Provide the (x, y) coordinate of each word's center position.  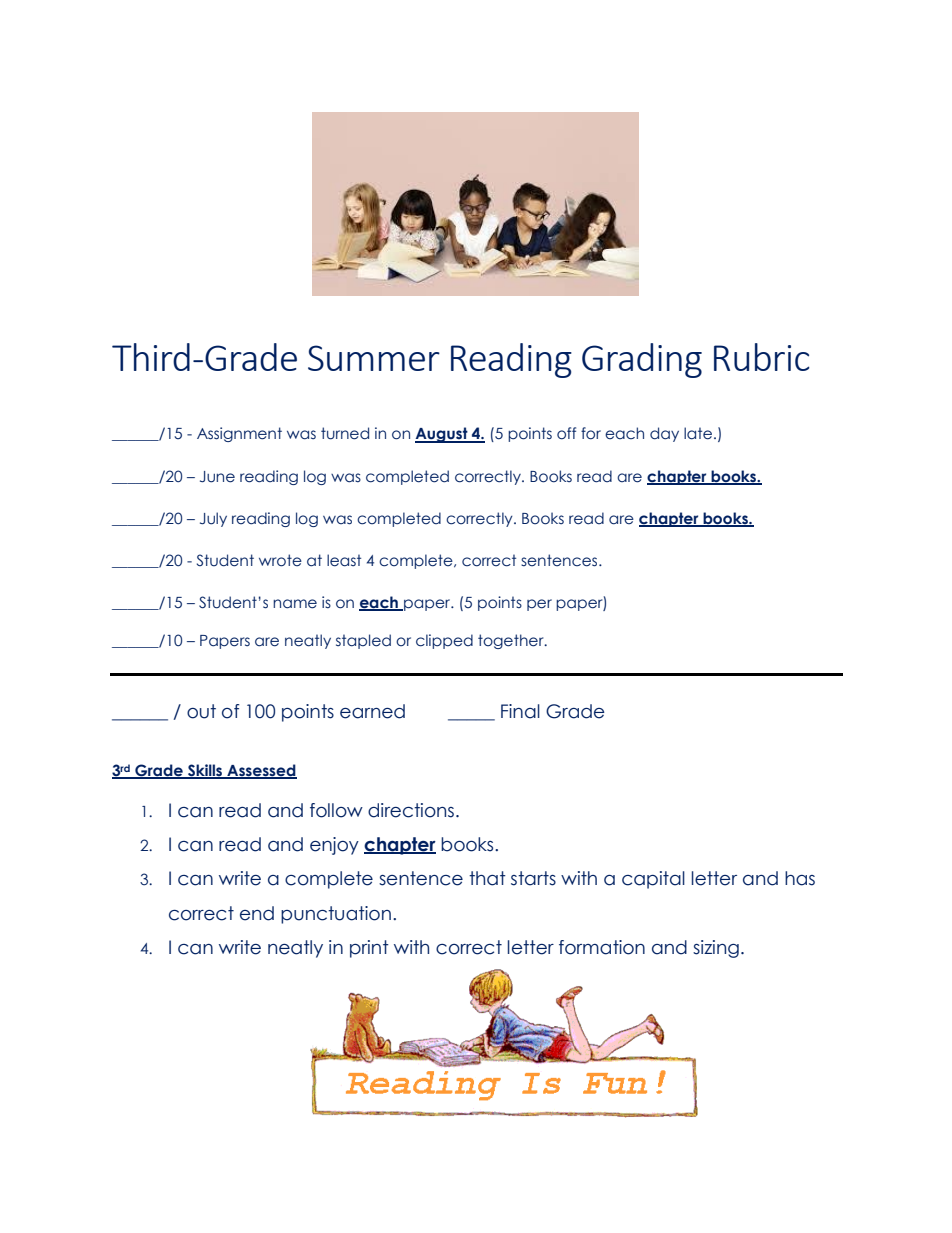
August (442, 435)
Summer (374, 358)
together (512, 641)
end (257, 913)
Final (520, 711)
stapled (363, 641)
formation (602, 947)
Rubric (761, 357)
